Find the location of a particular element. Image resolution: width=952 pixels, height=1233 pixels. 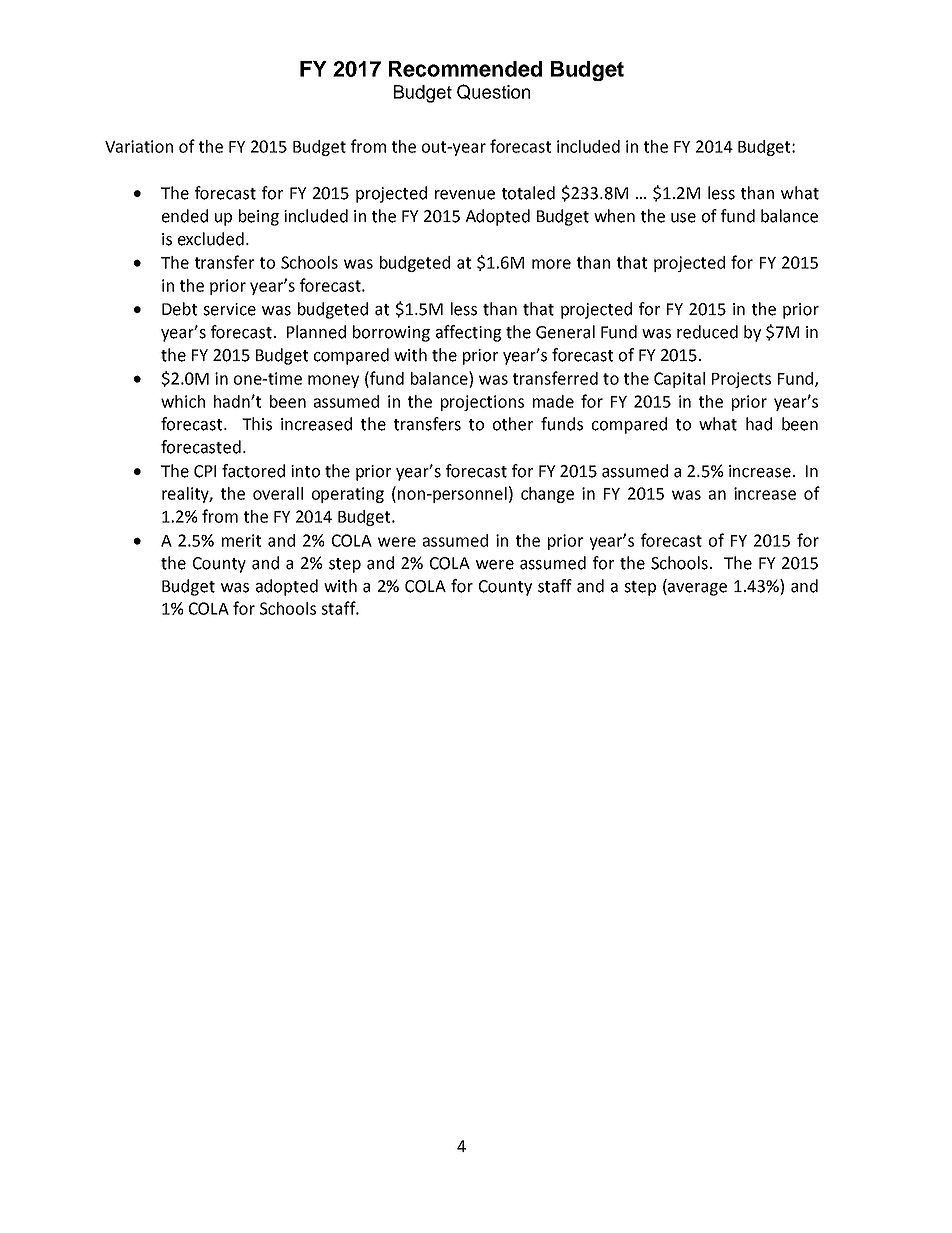

average is located at coordinates (696, 589).
